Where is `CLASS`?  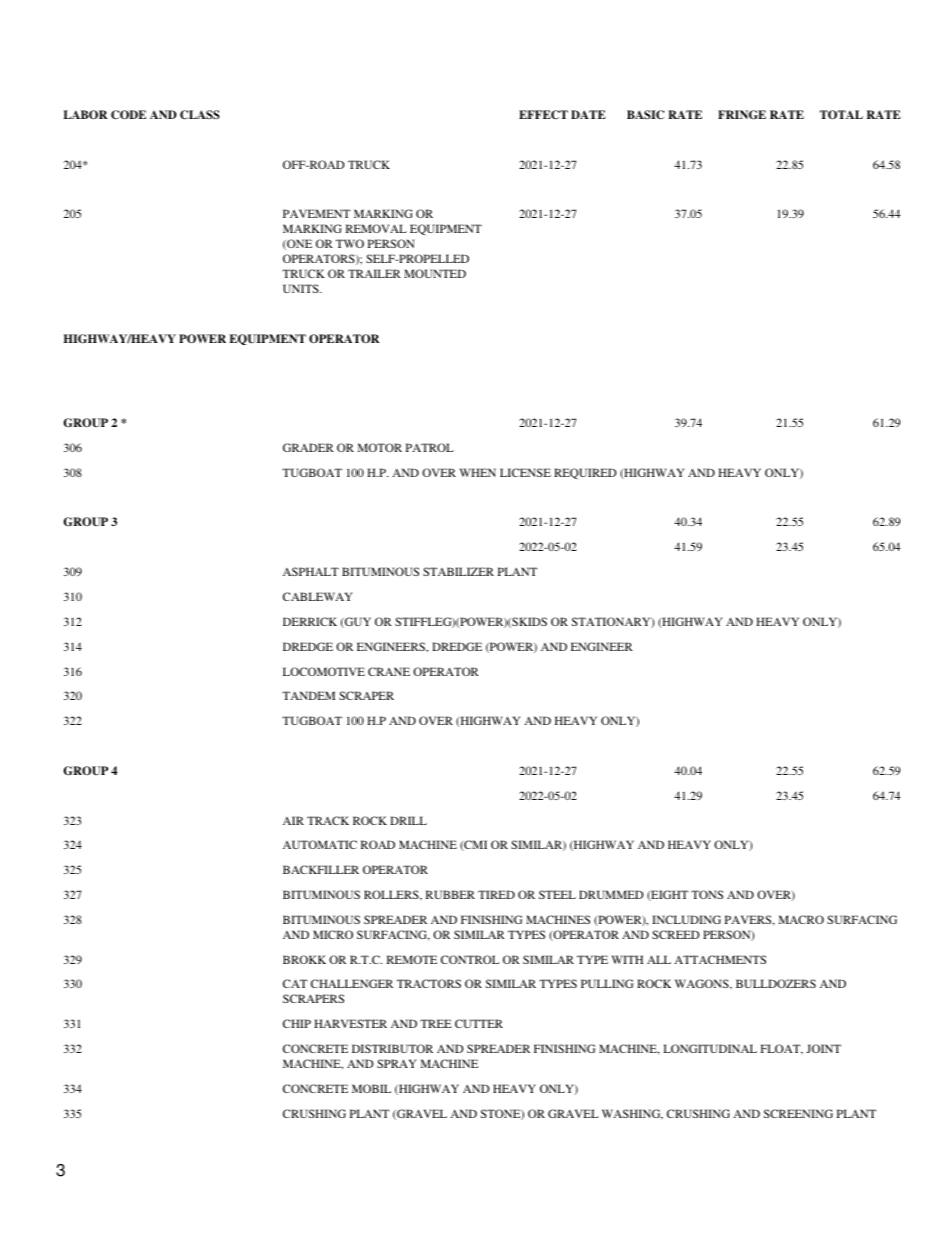 CLASS is located at coordinates (200, 115).
